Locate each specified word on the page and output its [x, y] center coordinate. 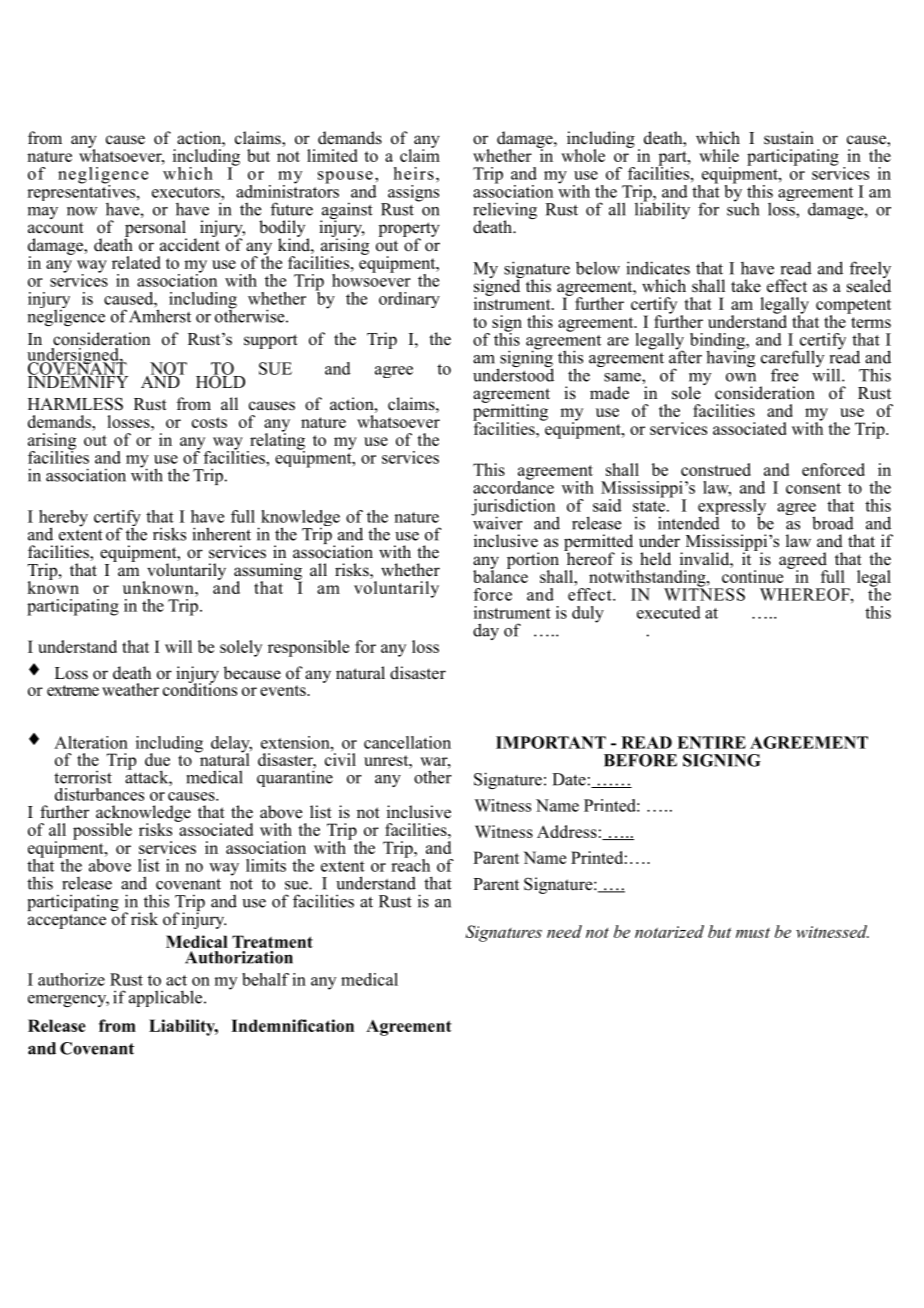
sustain [789, 138]
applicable [167, 998]
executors [187, 192]
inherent [222, 534]
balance [500, 575]
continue [752, 576]
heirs [414, 173]
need [564, 931]
